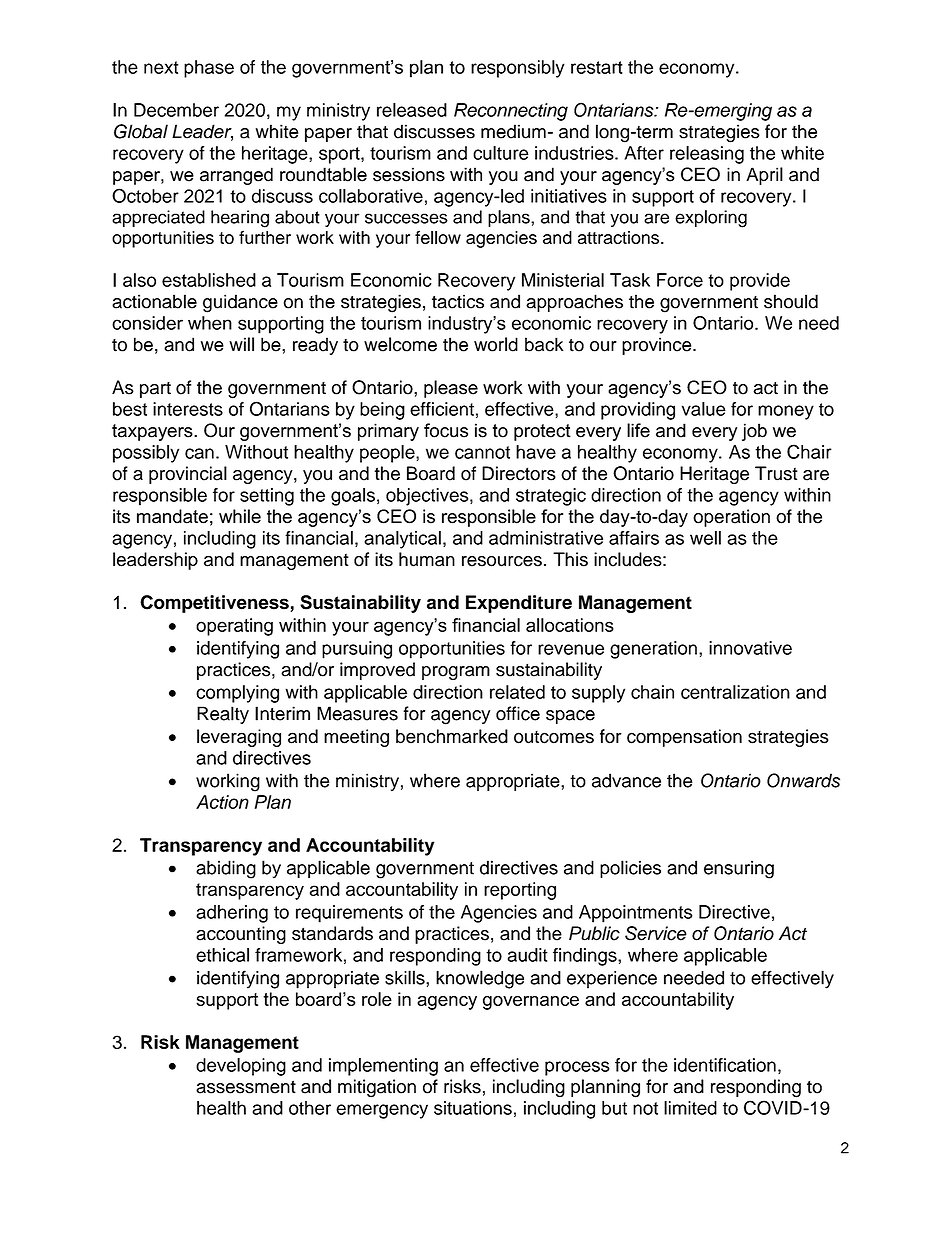  Describe the element at coordinates (707, 155) in the screenshot. I see `releasing` at that location.
